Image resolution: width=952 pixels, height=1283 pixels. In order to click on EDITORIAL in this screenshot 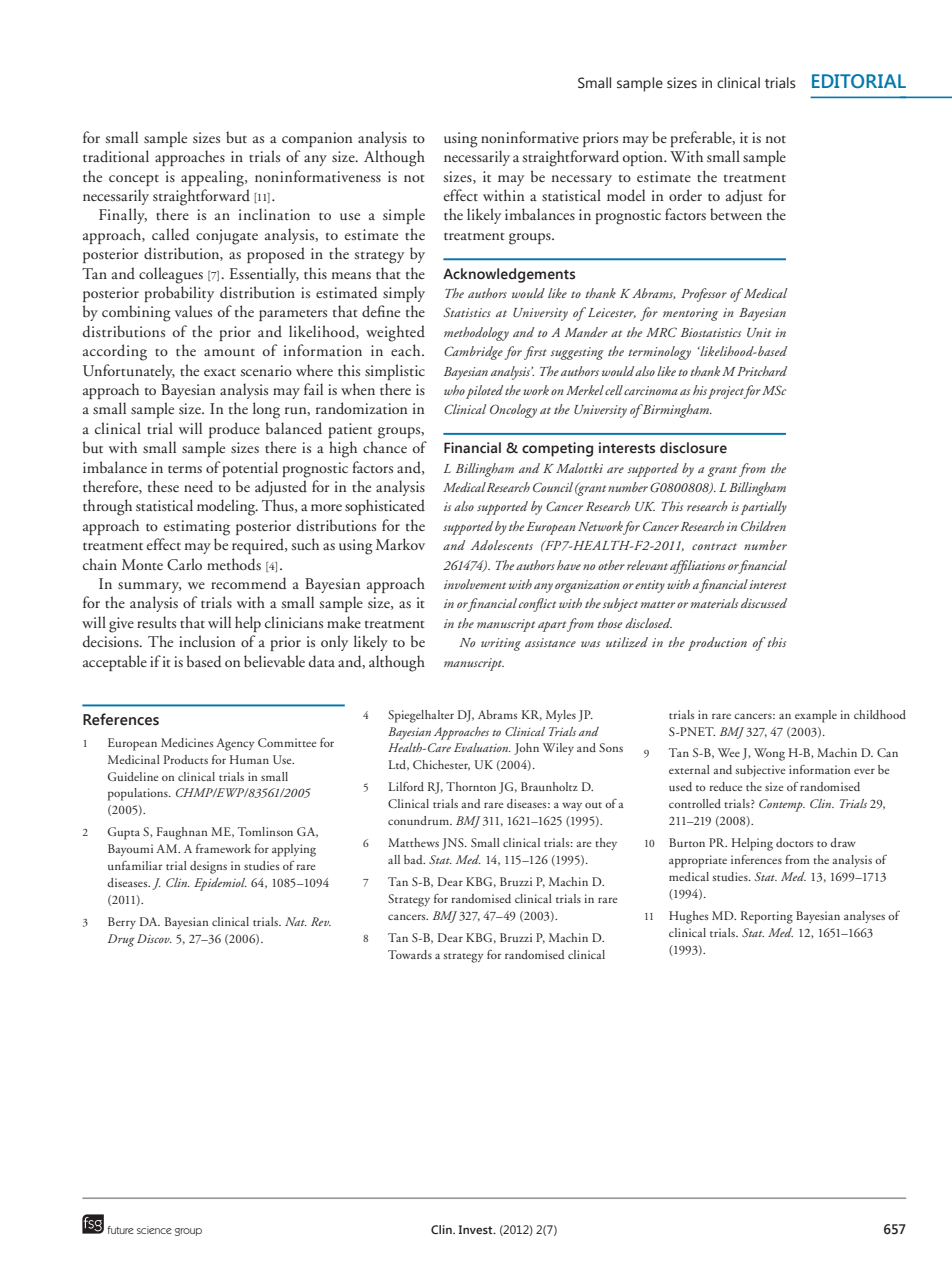, I will do `click(859, 81)`.
